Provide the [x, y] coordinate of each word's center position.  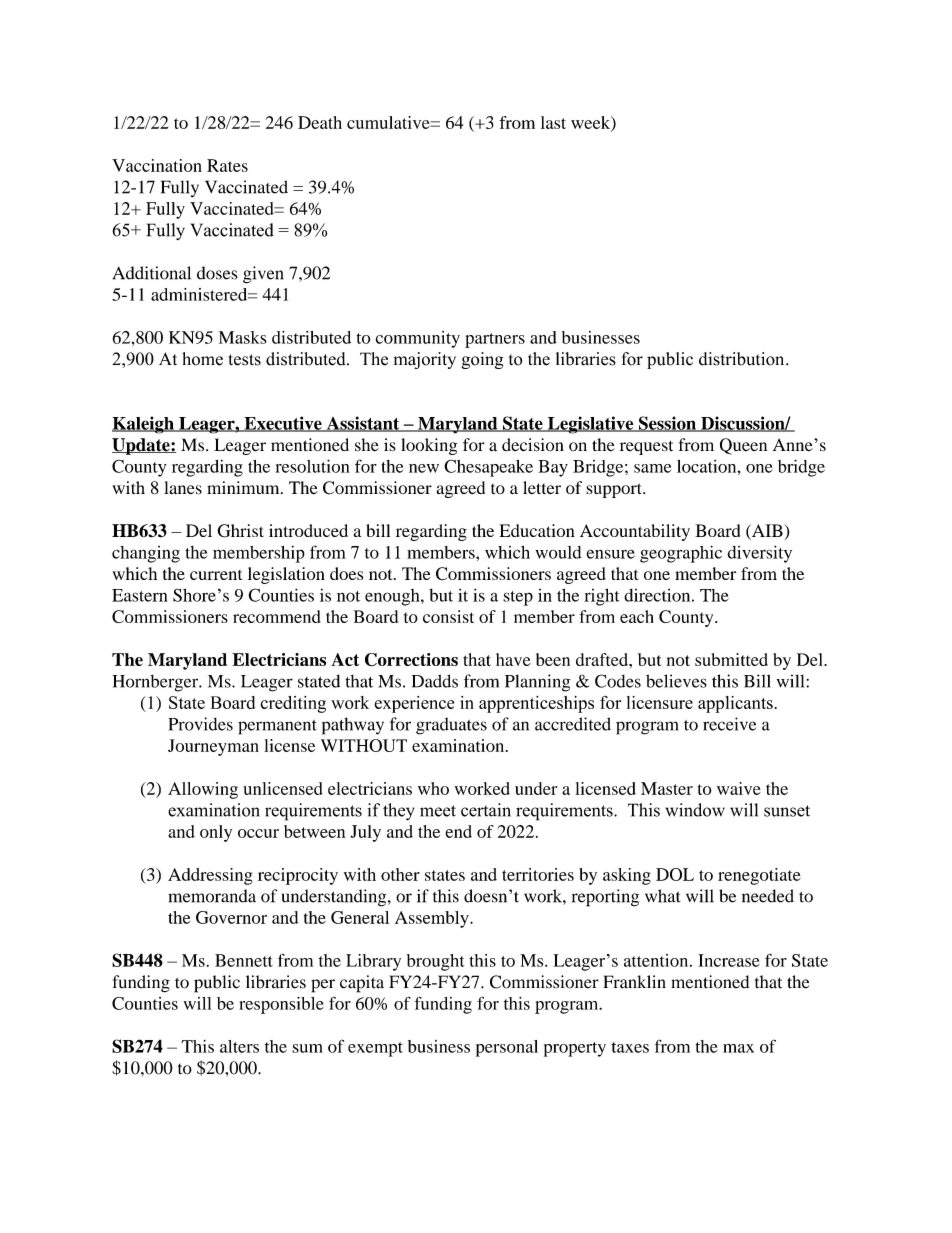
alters [239, 1046]
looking [429, 446]
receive [729, 724]
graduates [451, 726]
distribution [743, 359]
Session [667, 424]
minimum [244, 487]
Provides [201, 724]
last [553, 122]
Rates [227, 165]
